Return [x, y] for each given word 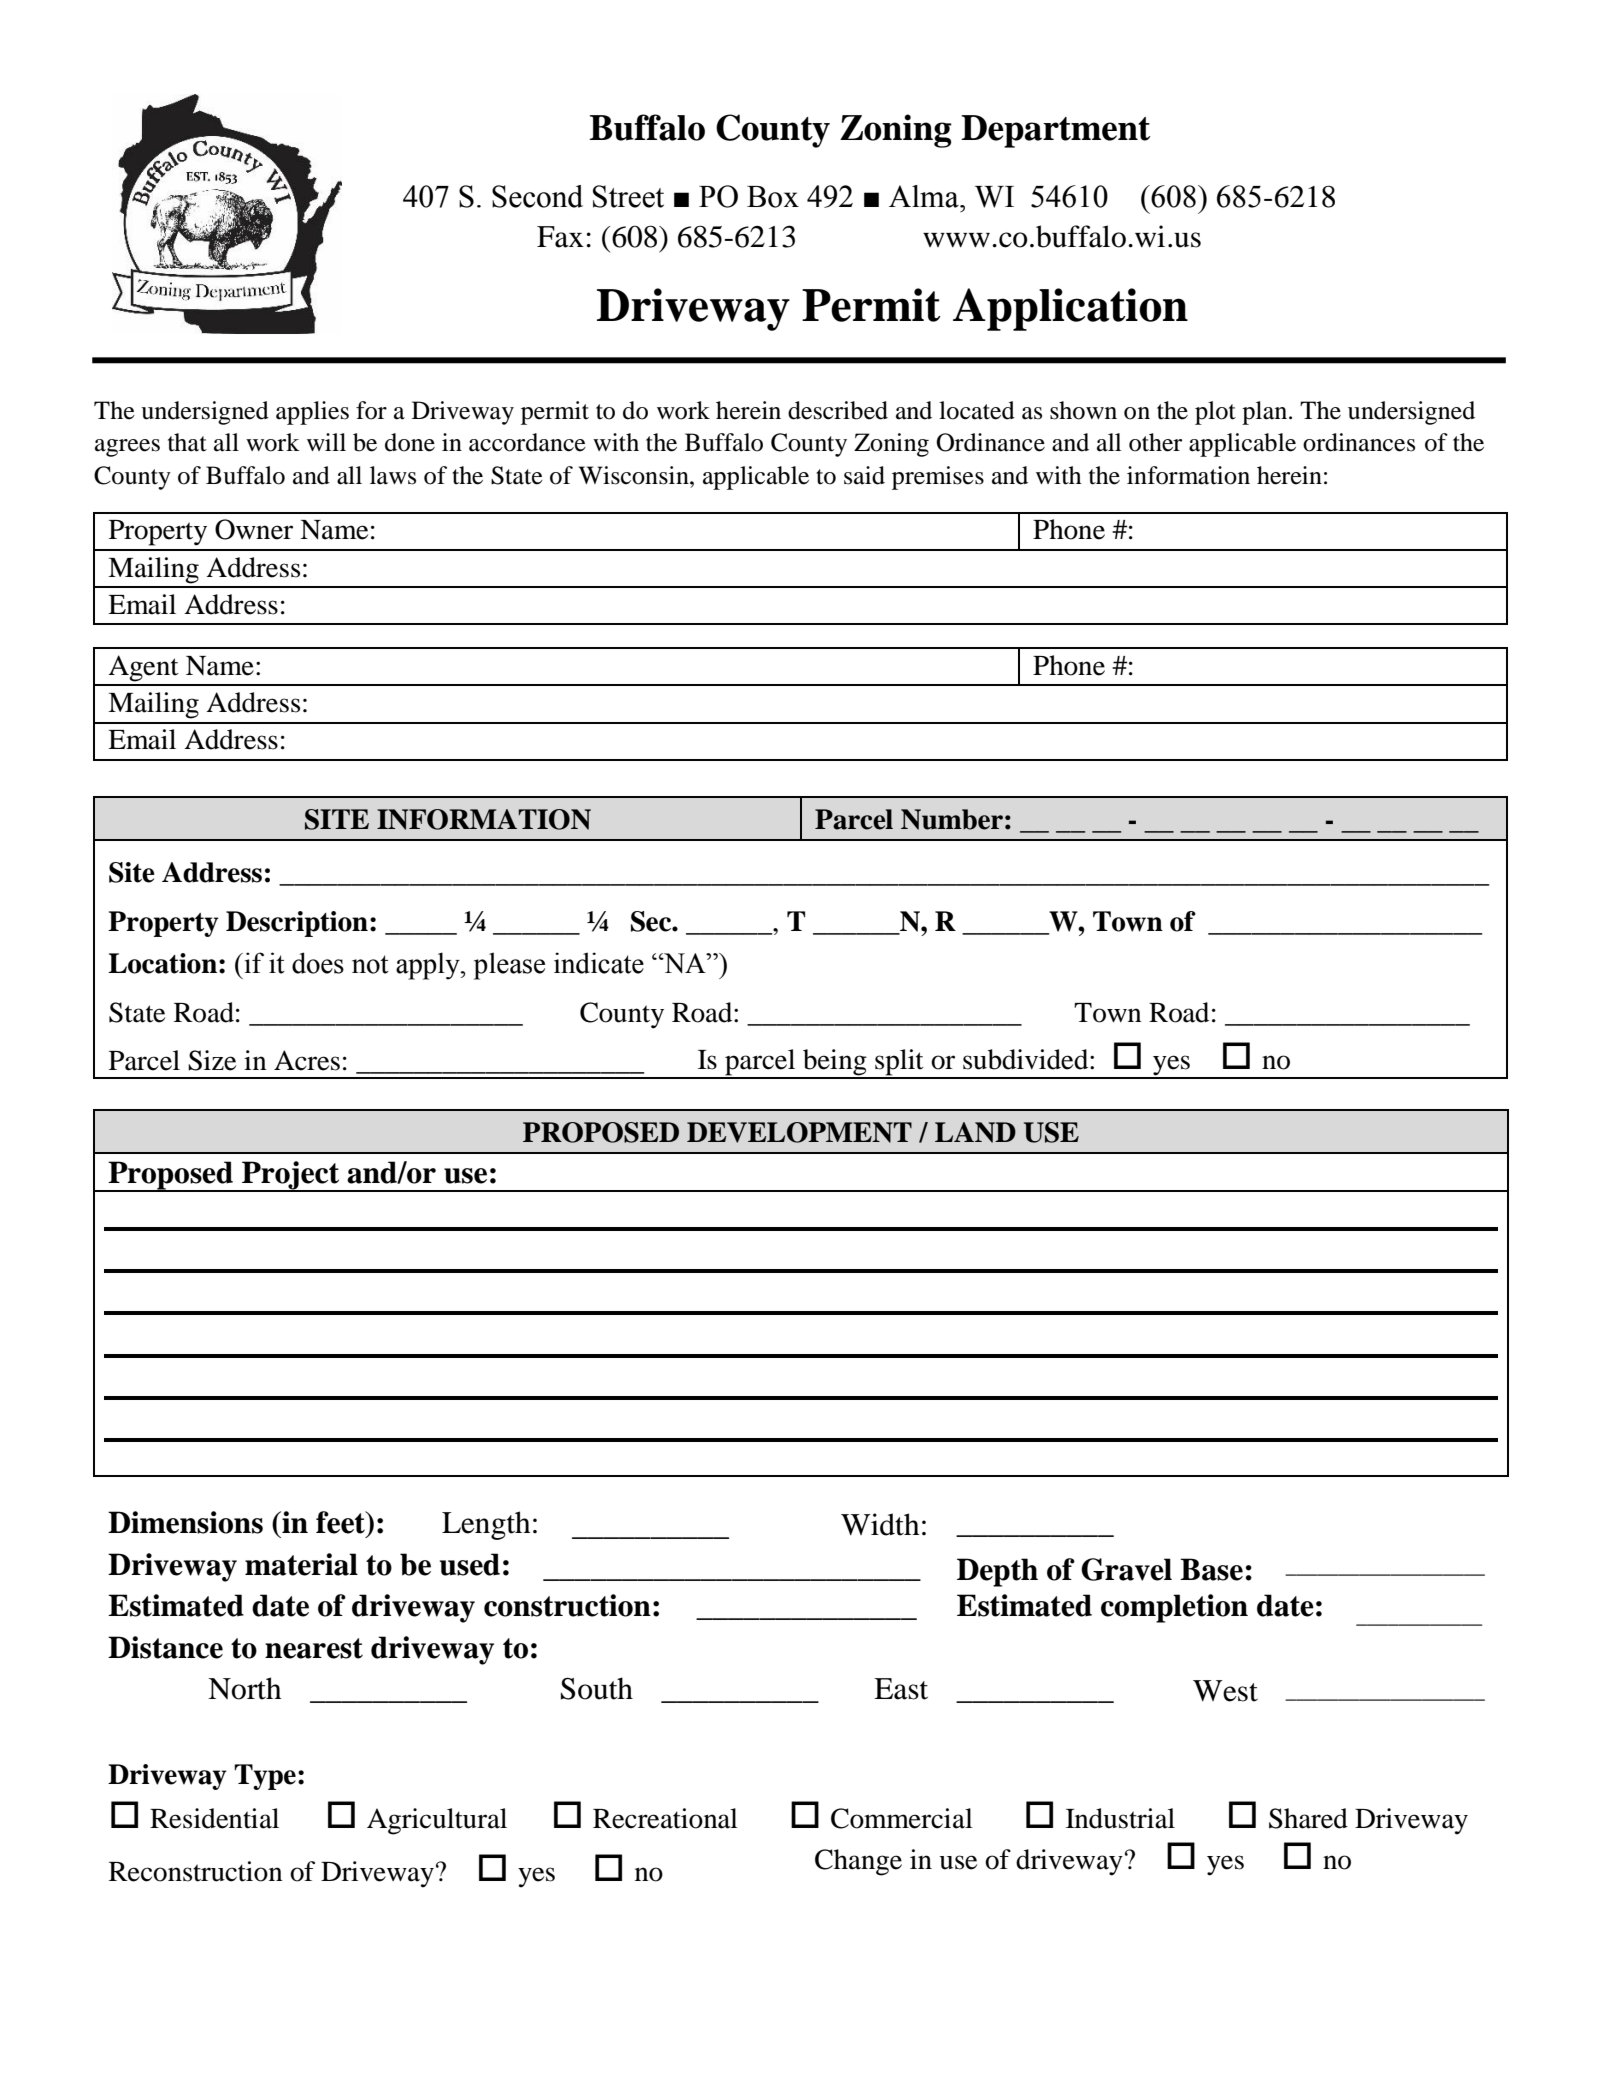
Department [1055, 131]
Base [1211, 1569]
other [1155, 442]
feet [341, 1522]
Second [537, 196]
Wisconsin [634, 475]
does [318, 963]
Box [773, 197]
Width [880, 1524]
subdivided [1027, 1059]
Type [265, 1777]
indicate [599, 963]
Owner [254, 529]
